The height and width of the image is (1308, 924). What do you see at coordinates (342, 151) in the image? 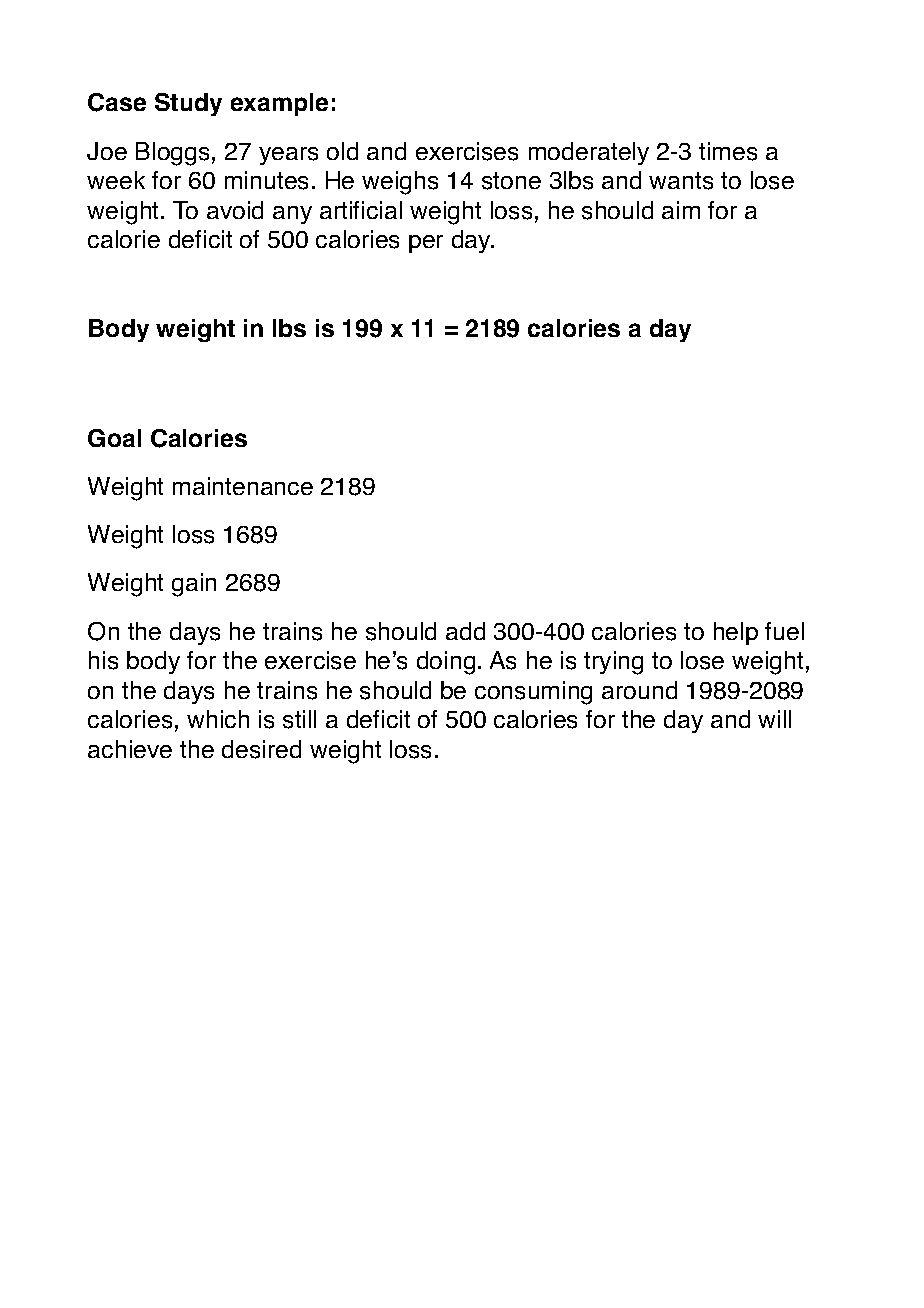
I see `old` at bounding box center [342, 151].
